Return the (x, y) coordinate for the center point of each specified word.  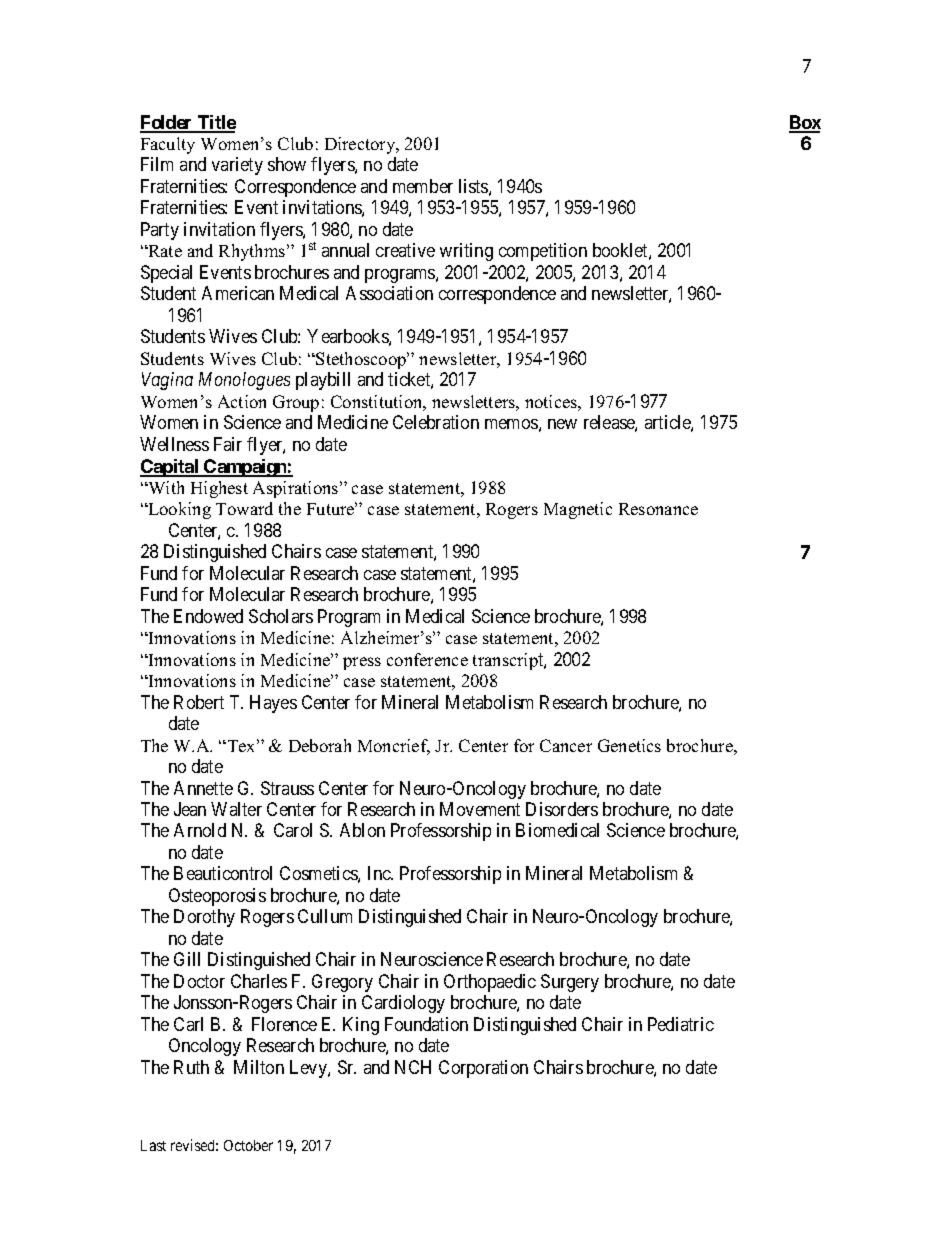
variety (237, 166)
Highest (219, 489)
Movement (480, 809)
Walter (236, 809)
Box (805, 123)
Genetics (629, 745)
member (423, 186)
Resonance (658, 509)
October (248, 1145)
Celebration (436, 422)
